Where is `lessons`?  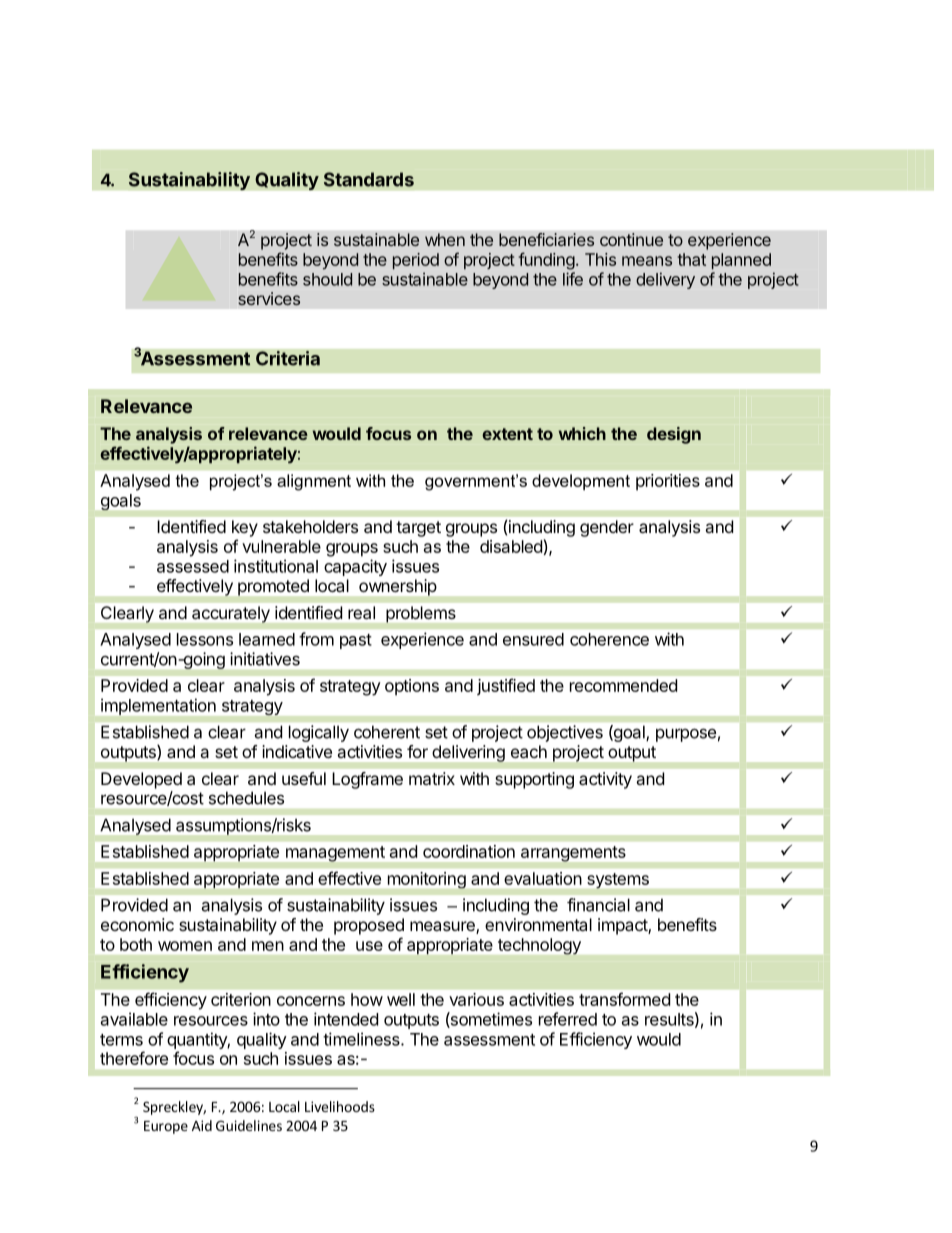 lessons is located at coordinates (205, 639).
